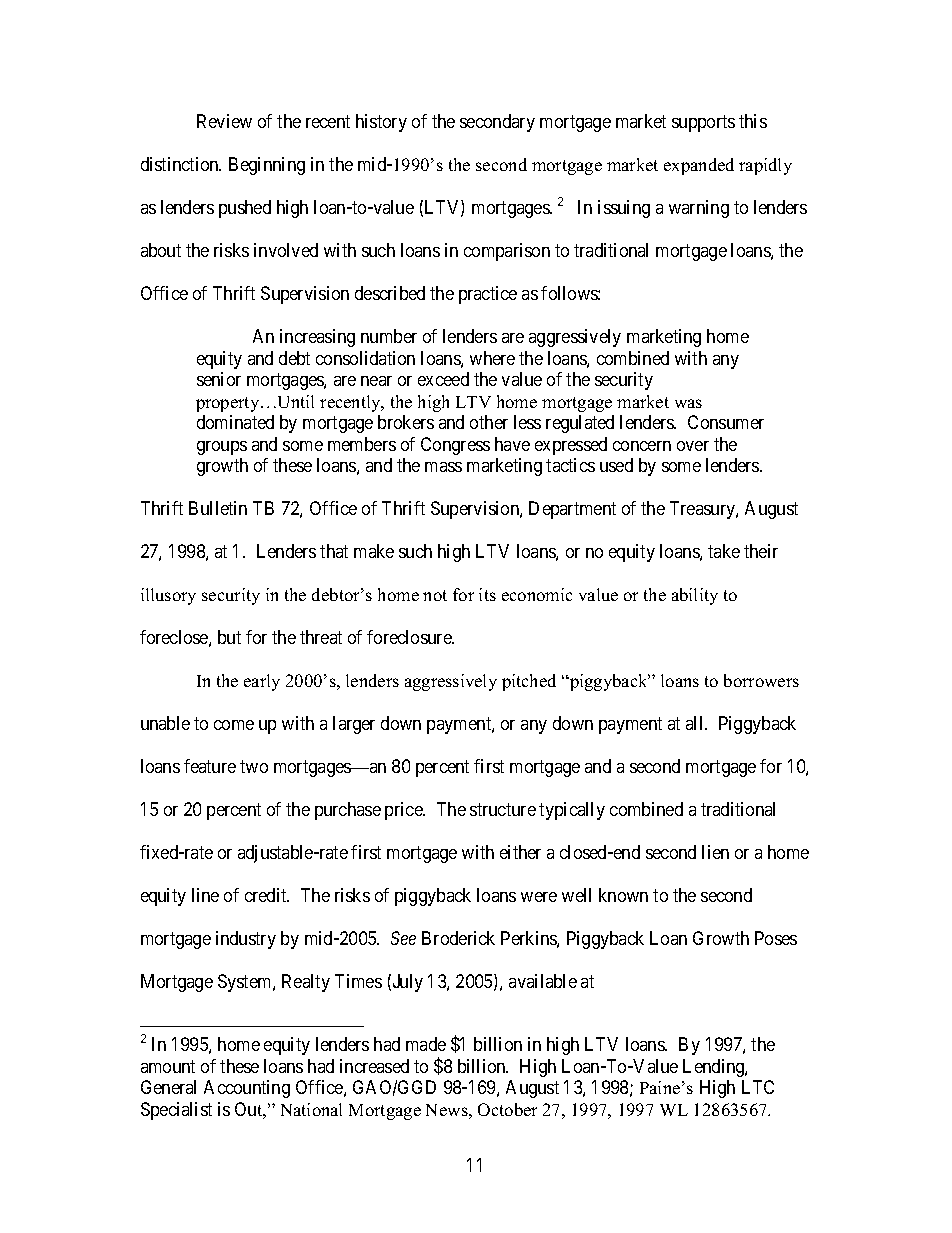  Describe the element at coordinates (688, 403) in the image. I see `was` at that location.
